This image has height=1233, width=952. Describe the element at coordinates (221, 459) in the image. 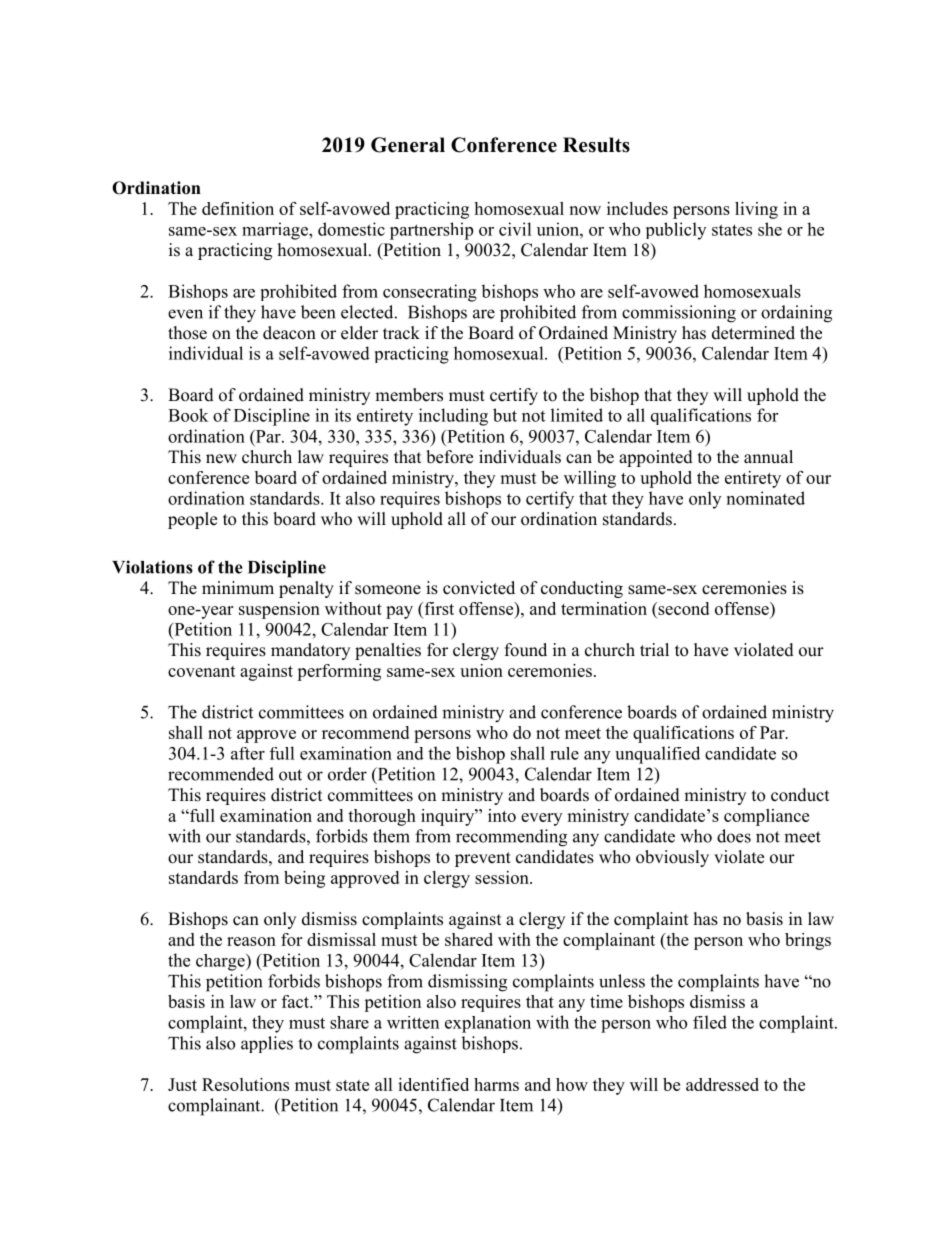

I see `new` at that location.
